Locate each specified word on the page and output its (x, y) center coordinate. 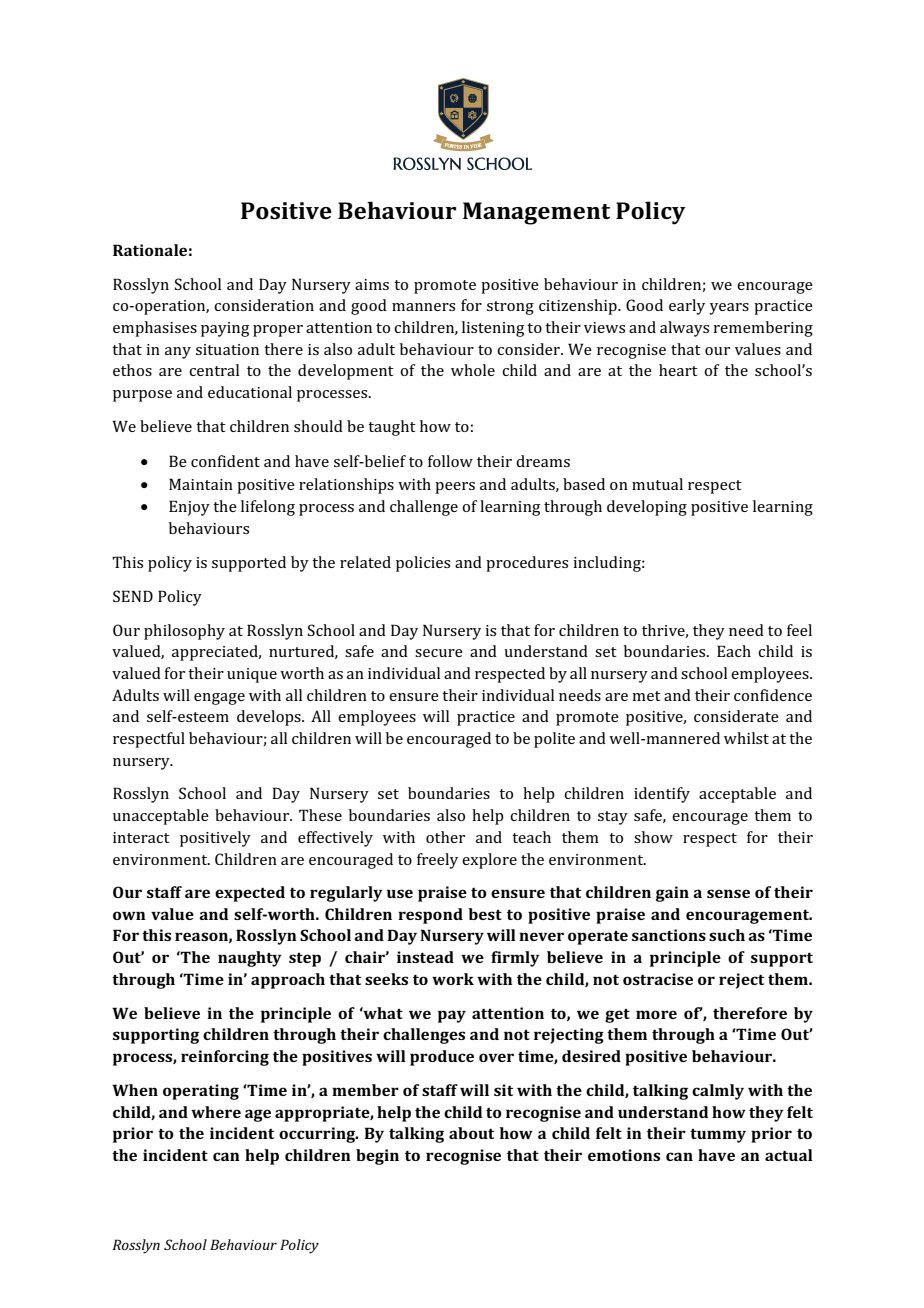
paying (225, 329)
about (471, 1133)
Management (536, 213)
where (216, 1112)
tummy (718, 1136)
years (729, 309)
